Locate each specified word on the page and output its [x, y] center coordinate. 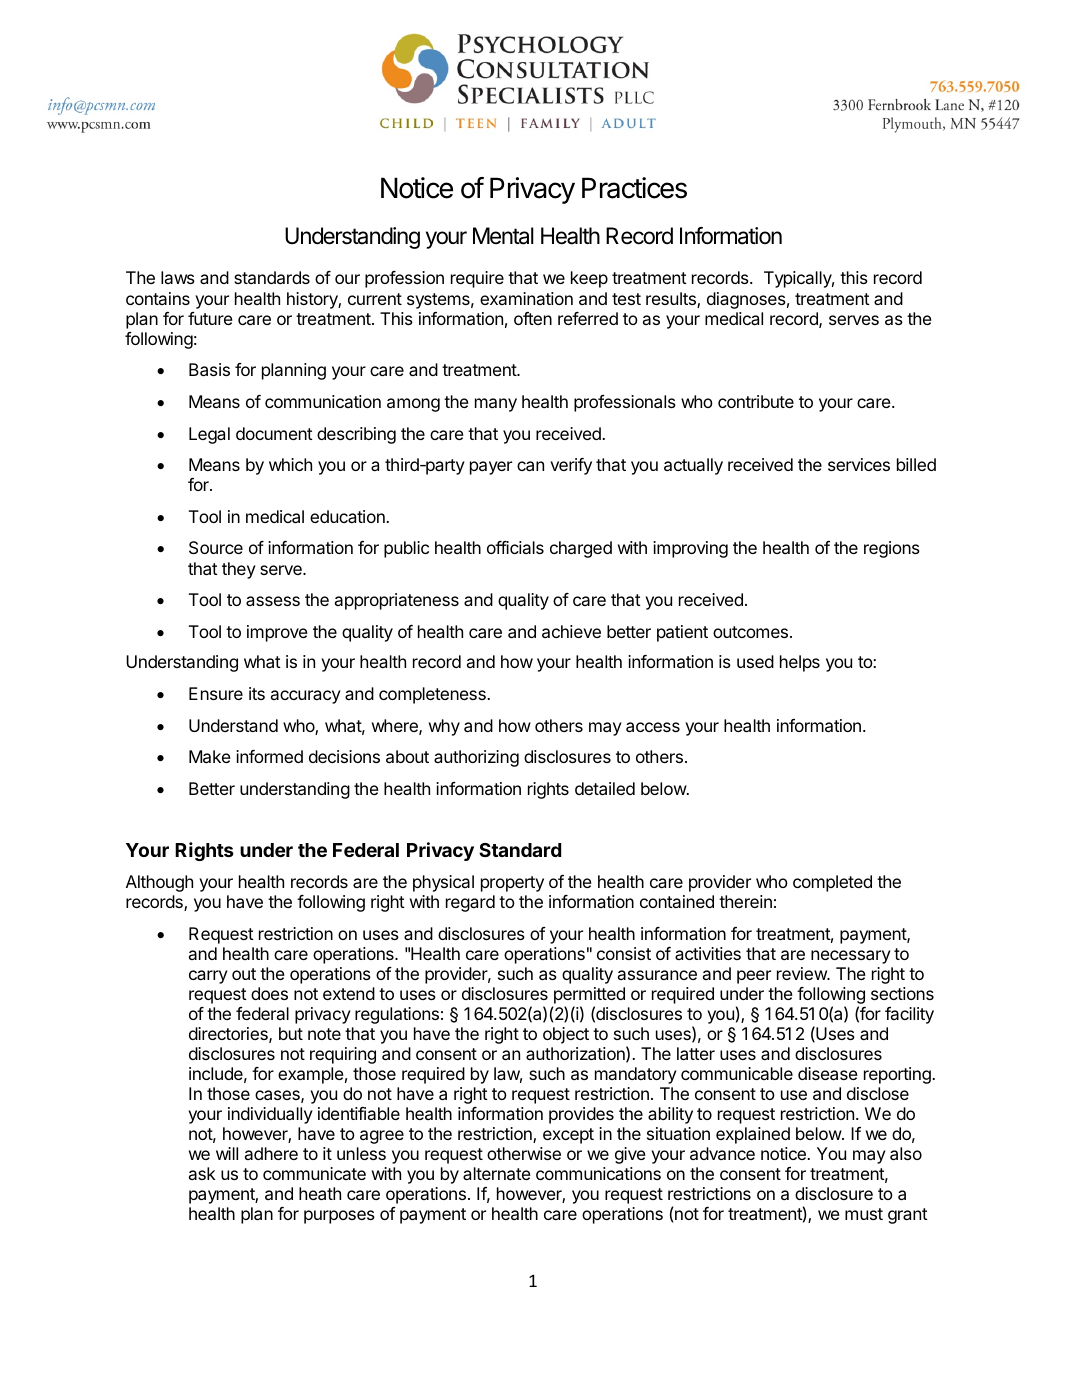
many [496, 405]
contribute [756, 401]
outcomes [750, 632]
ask [202, 1173]
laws [178, 277]
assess [273, 601]
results [672, 300]
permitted [589, 995]
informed [269, 756]
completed [832, 883]
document [274, 433]
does [269, 993]
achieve [571, 631]
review [803, 973]
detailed [605, 788]
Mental [503, 236]
